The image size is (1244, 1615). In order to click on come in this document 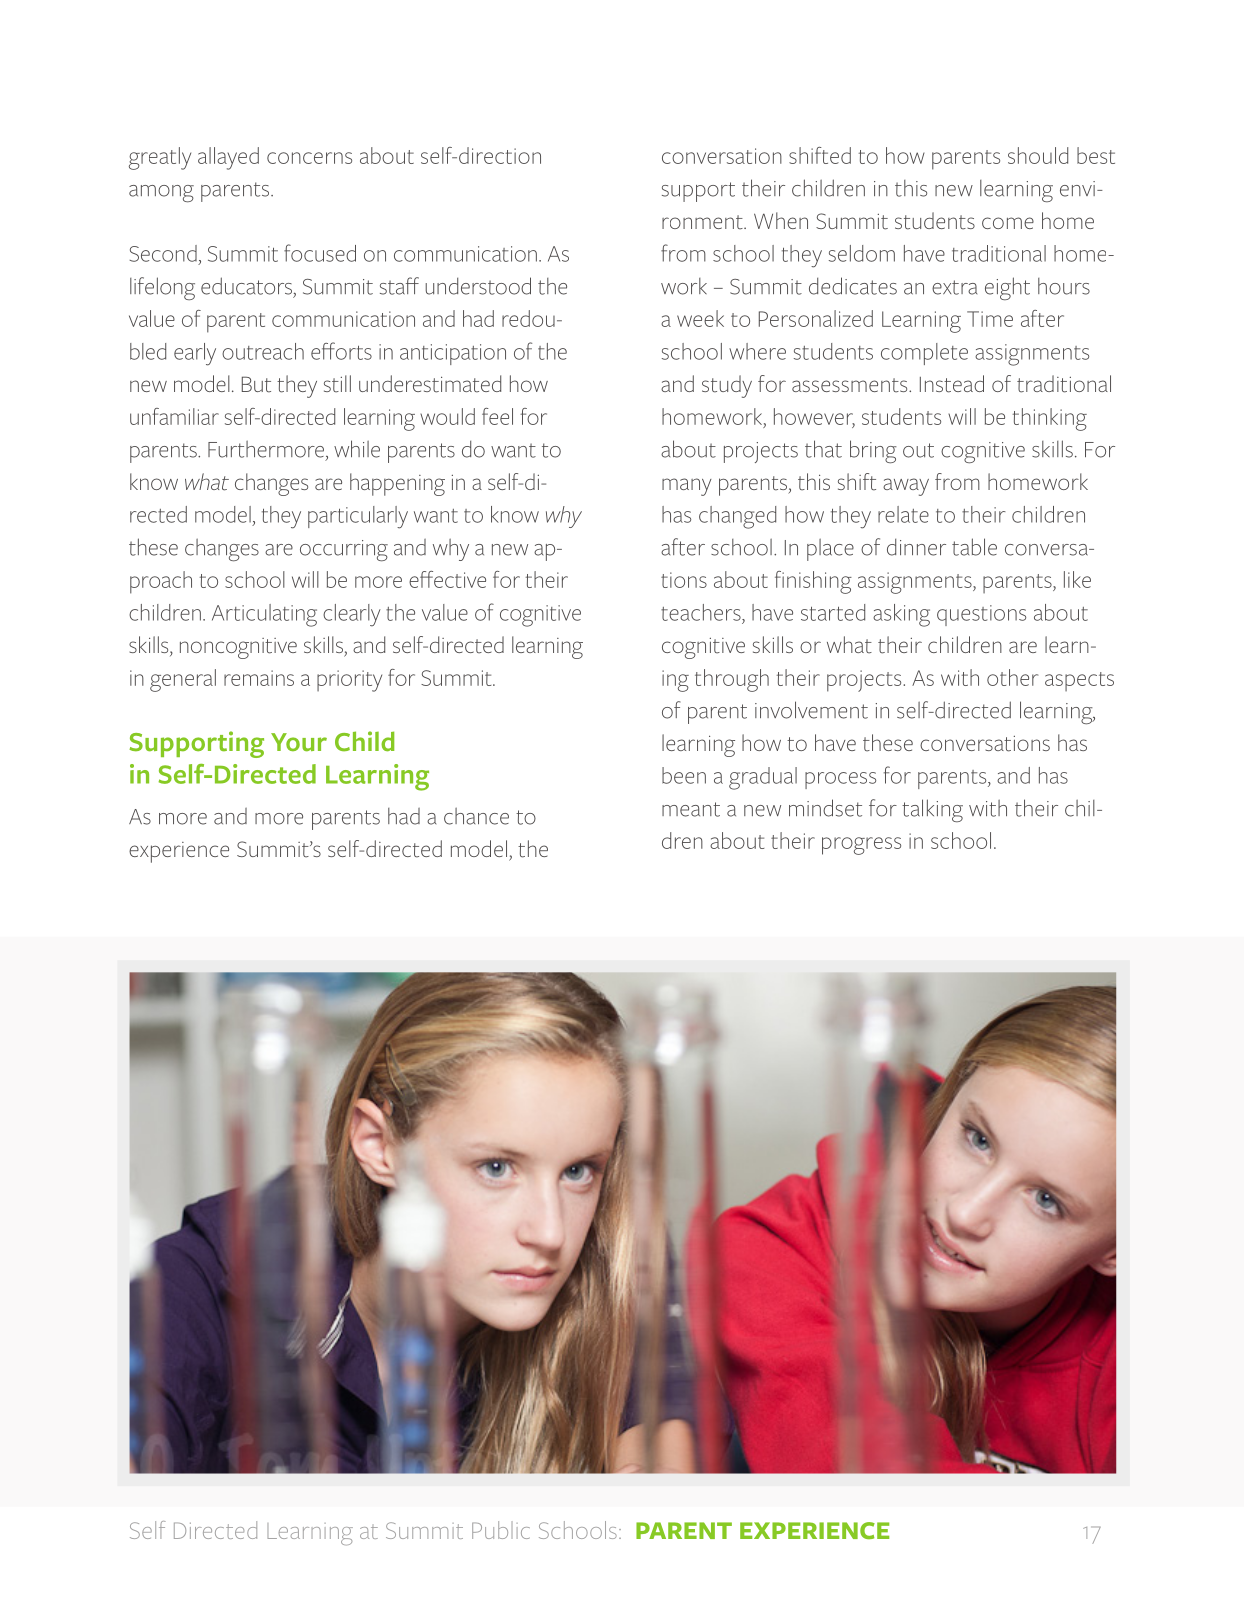, I will do `click(1008, 223)`.
